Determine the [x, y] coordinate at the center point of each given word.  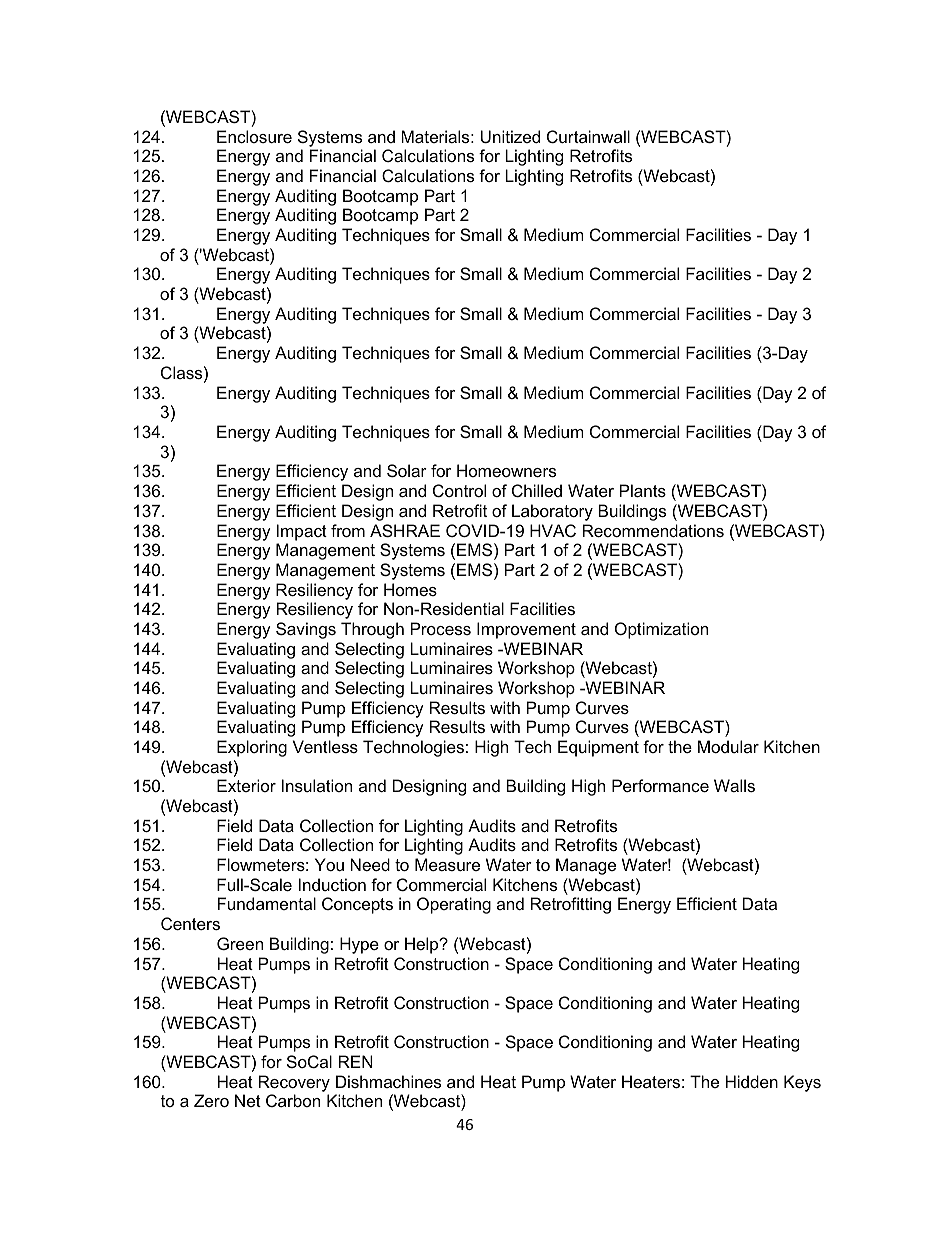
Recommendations [653, 530]
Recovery [294, 1083]
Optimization [661, 630]
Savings [306, 630]
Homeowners [506, 470]
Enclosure [254, 136]
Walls [734, 785]
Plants [643, 490]
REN [356, 1061]
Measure [447, 864]
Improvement [526, 630]
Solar [407, 470]
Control [459, 490]
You [329, 864]
